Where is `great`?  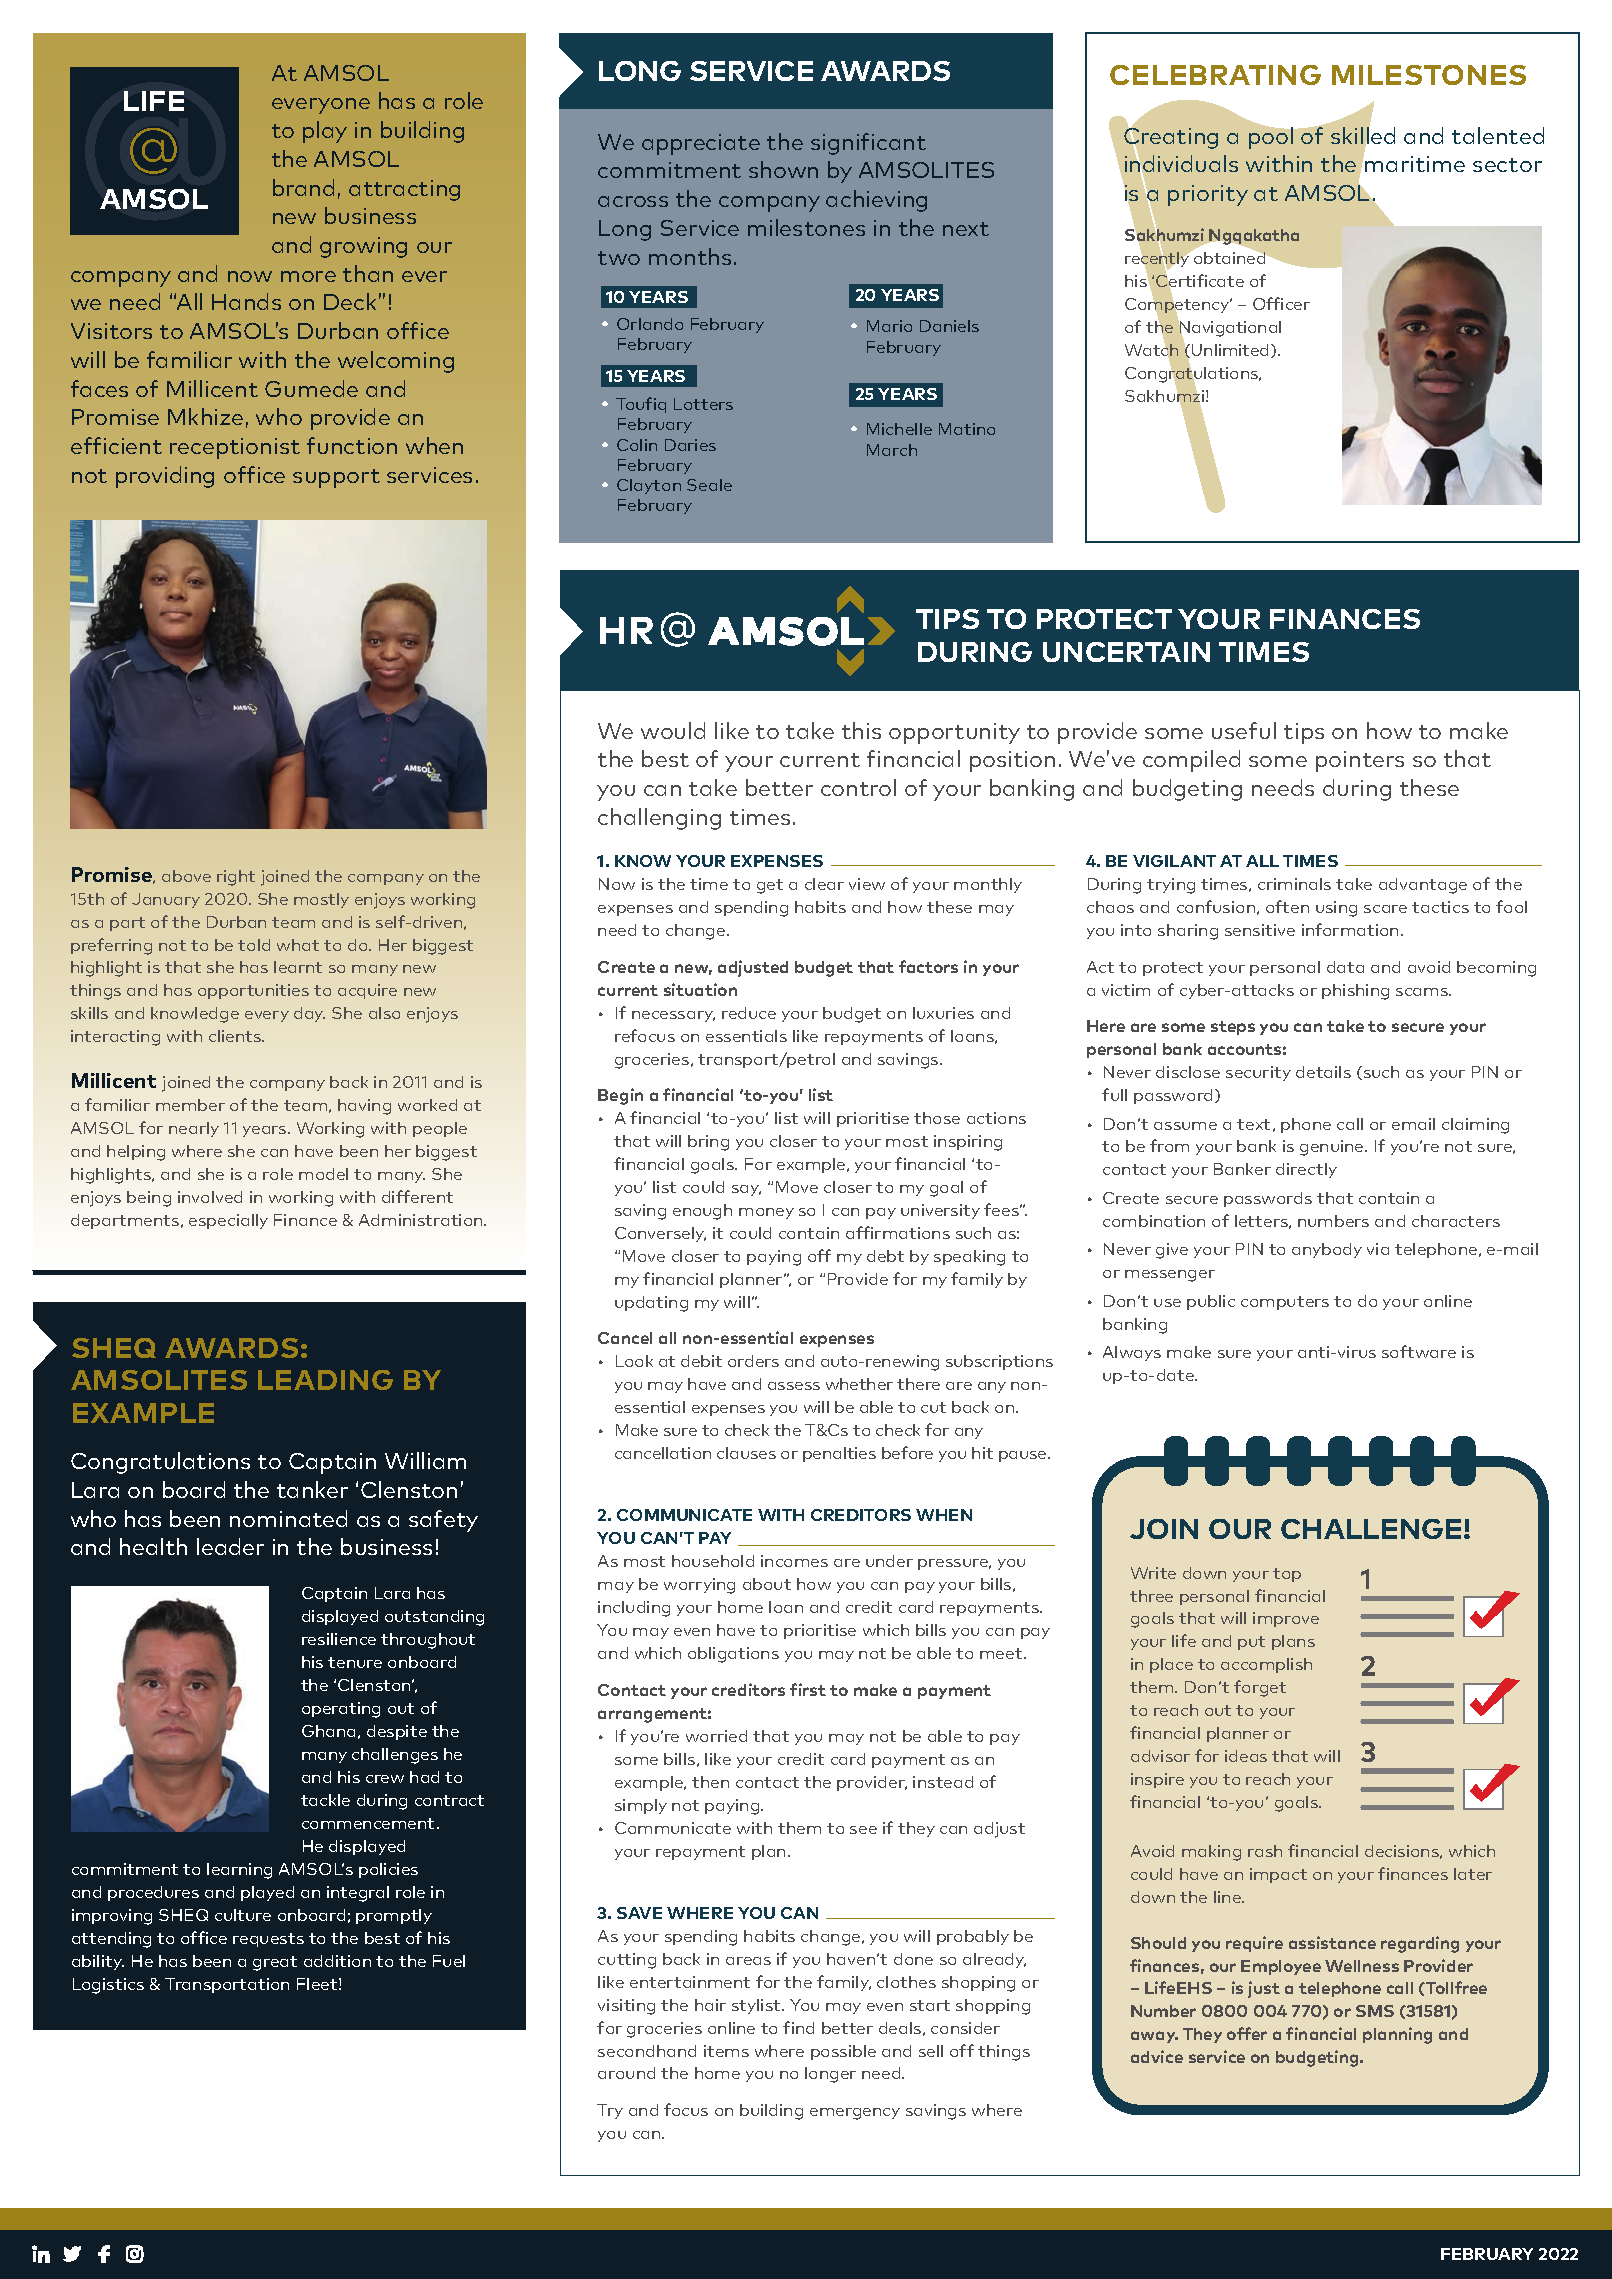 great is located at coordinates (275, 1963).
